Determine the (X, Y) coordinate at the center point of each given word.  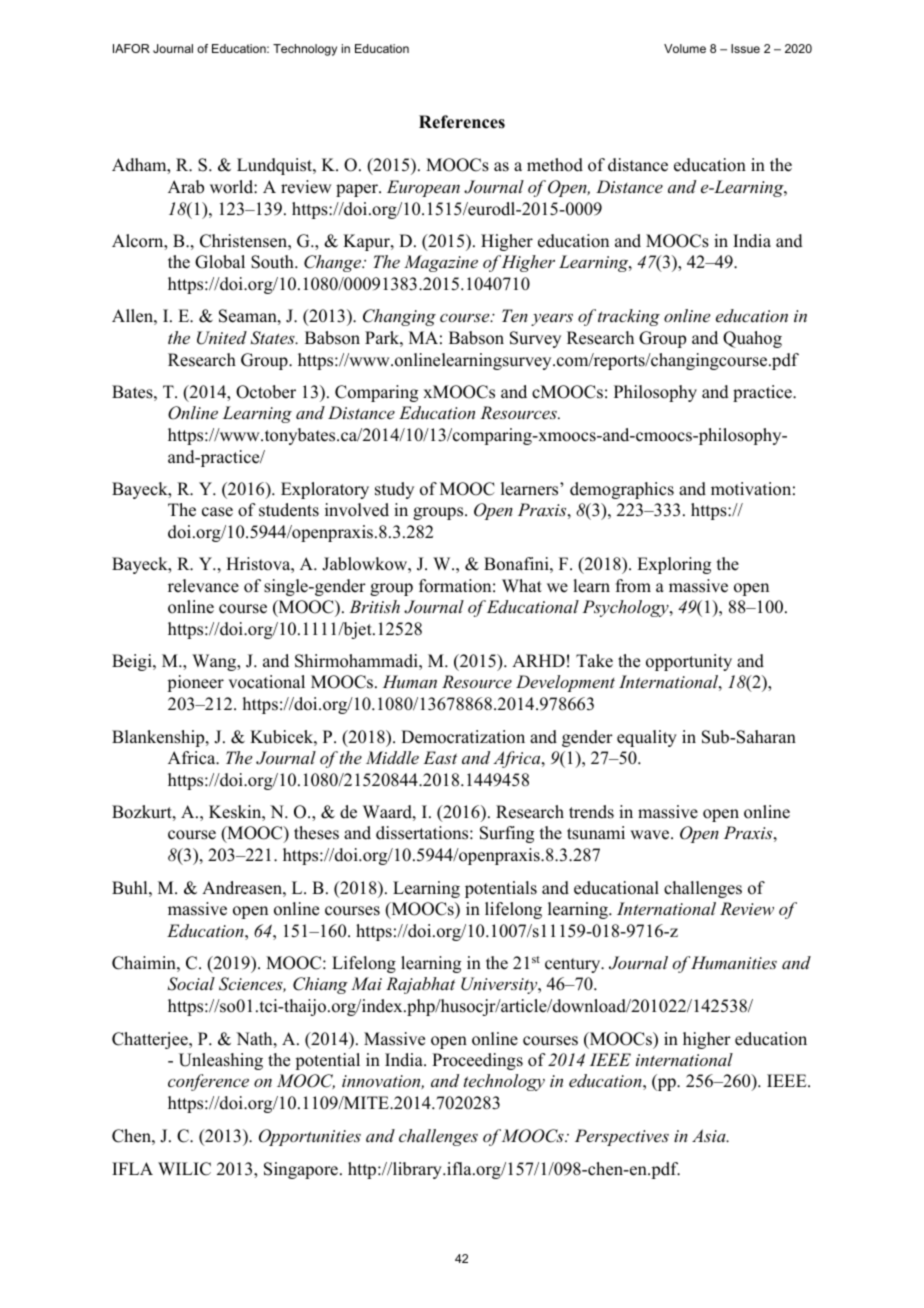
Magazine (441, 263)
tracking (629, 317)
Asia (710, 1135)
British (374, 606)
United (222, 338)
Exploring (674, 565)
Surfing (507, 834)
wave (651, 835)
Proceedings (477, 1061)
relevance (203, 586)
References (462, 122)
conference (208, 1082)
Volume (685, 48)
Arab (186, 187)
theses (316, 833)
